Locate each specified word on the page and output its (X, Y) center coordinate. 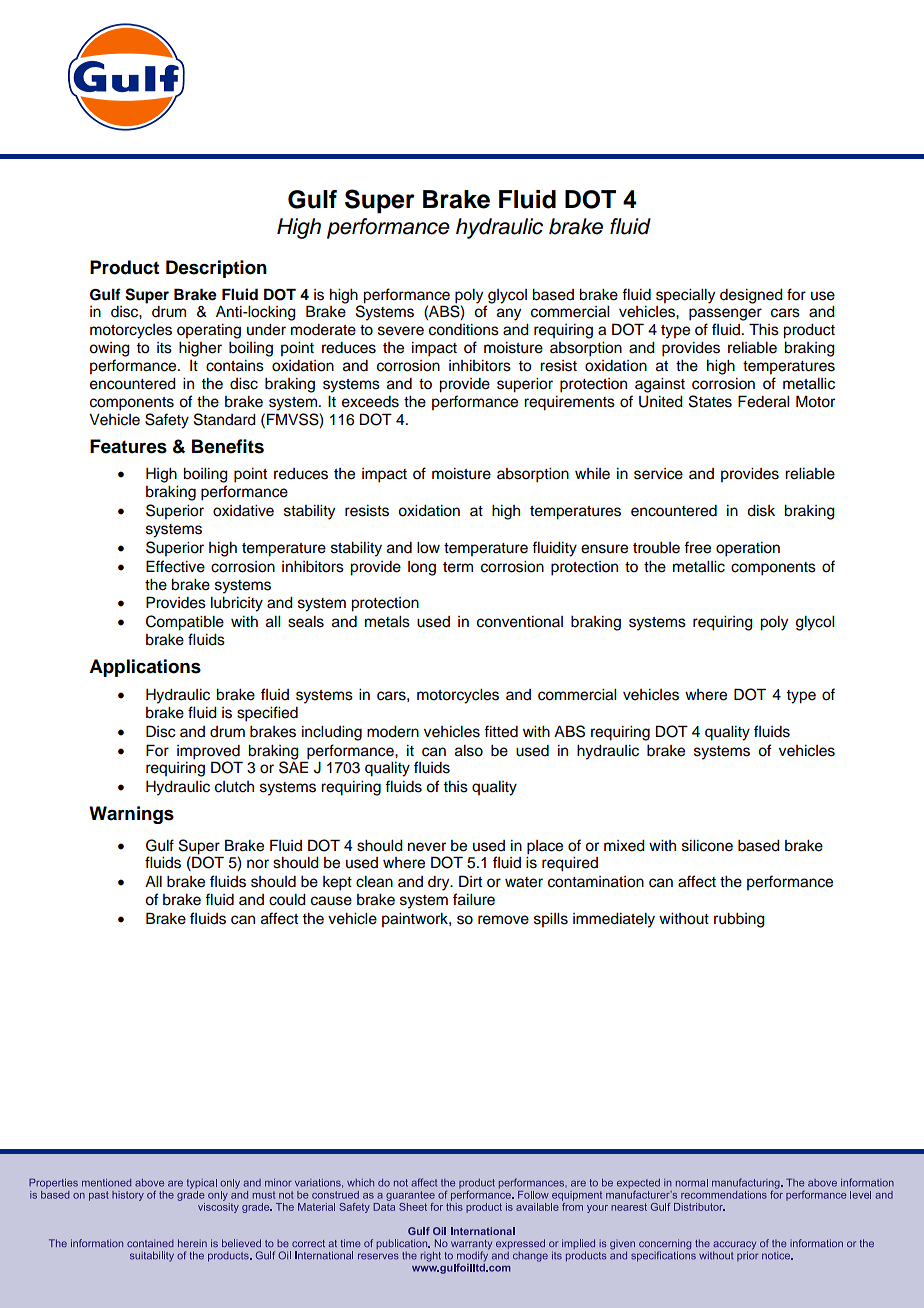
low (428, 548)
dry (440, 883)
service (658, 474)
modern (393, 732)
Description (216, 269)
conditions (464, 330)
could (287, 900)
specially (685, 296)
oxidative (243, 511)
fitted (501, 731)
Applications (145, 668)
